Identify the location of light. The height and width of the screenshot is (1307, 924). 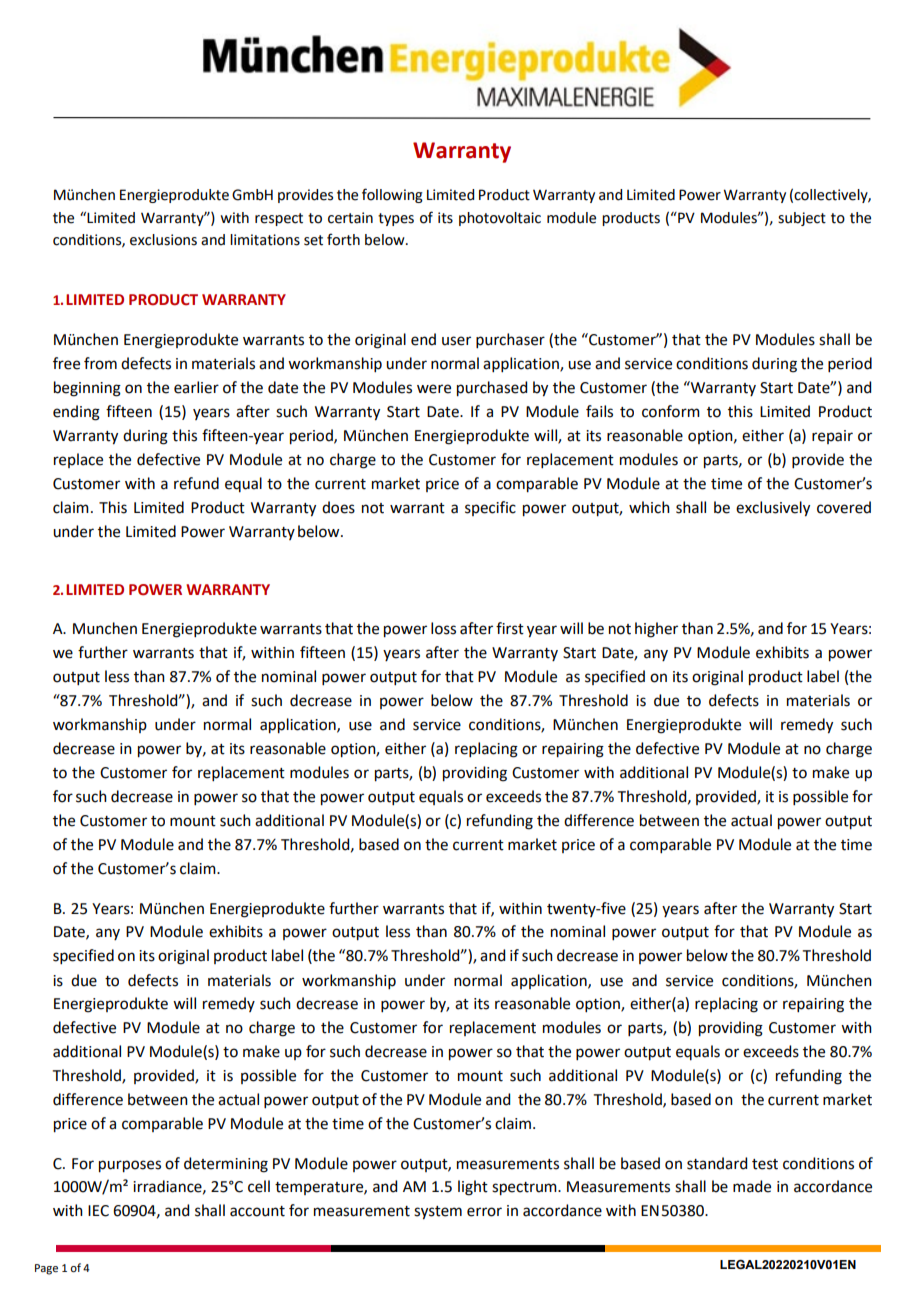
(473, 1188).
